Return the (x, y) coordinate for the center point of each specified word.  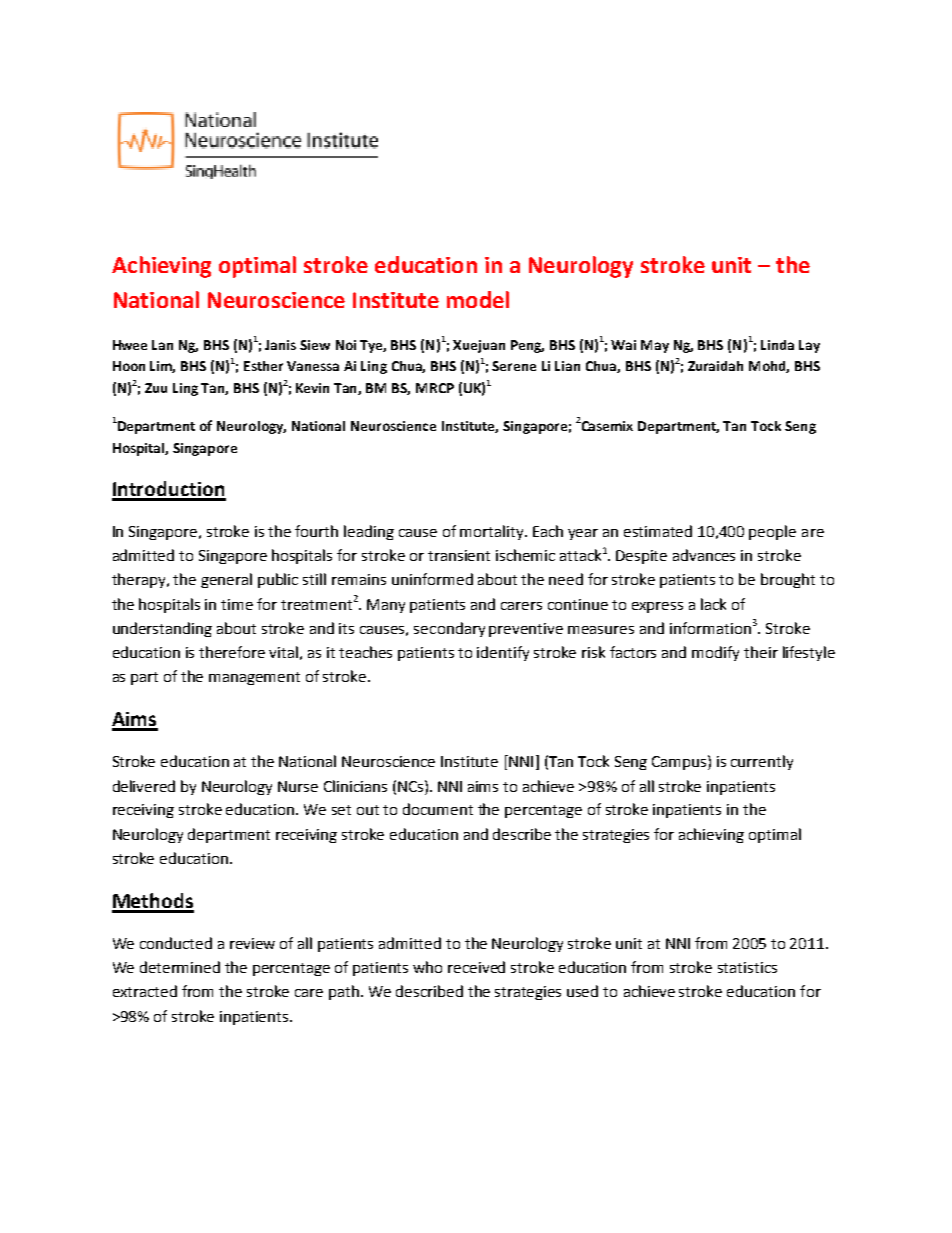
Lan (162, 345)
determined (180, 967)
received (476, 967)
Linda (777, 345)
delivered (144, 786)
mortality (493, 532)
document (438, 809)
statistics (747, 967)
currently (762, 762)
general (226, 580)
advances (704, 555)
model (478, 299)
